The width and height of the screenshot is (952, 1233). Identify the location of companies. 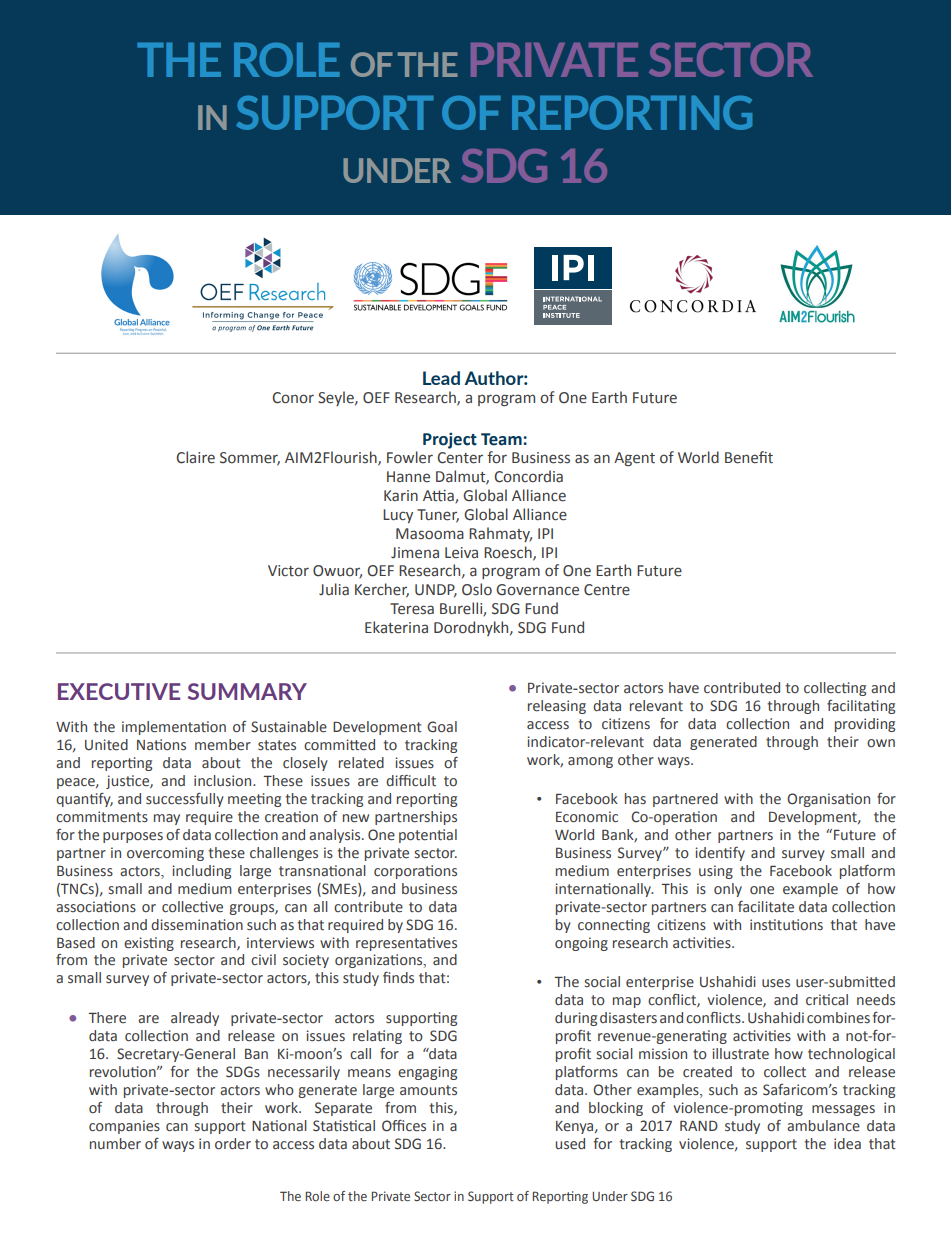
(124, 1127).
